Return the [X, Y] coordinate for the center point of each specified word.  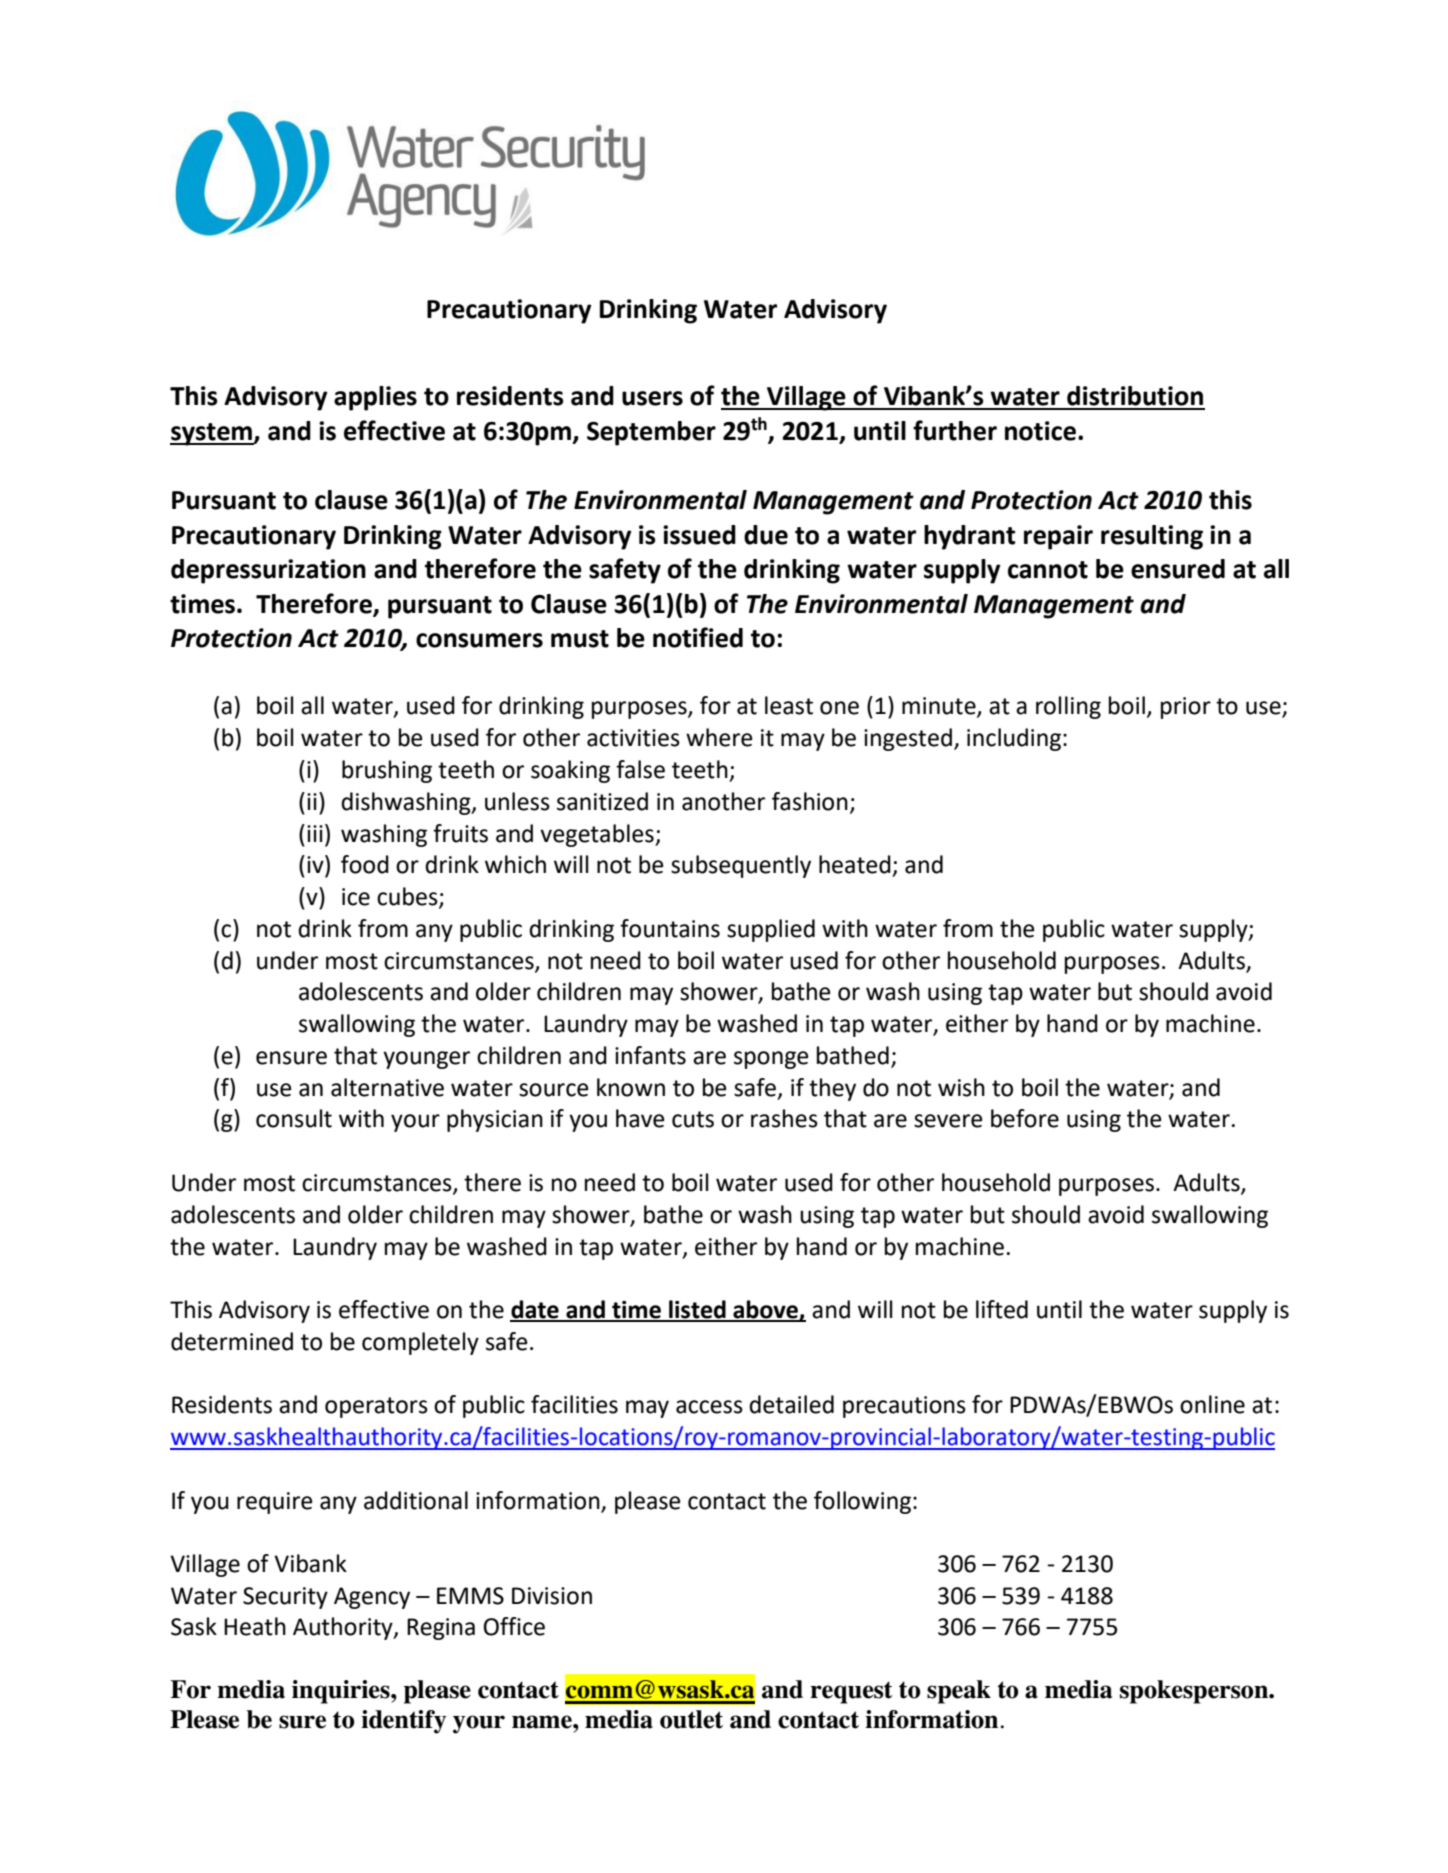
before [1025, 1118]
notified [698, 637]
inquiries [342, 1692]
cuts [693, 1119]
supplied [771, 930]
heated [855, 864]
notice [1040, 431]
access [709, 1407]
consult [294, 1118]
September [651, 433]
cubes [408, 897]
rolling [1068, 707]
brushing [387, 771]
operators [376, 1407]
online [1212, 1404]
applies [375, 398]
